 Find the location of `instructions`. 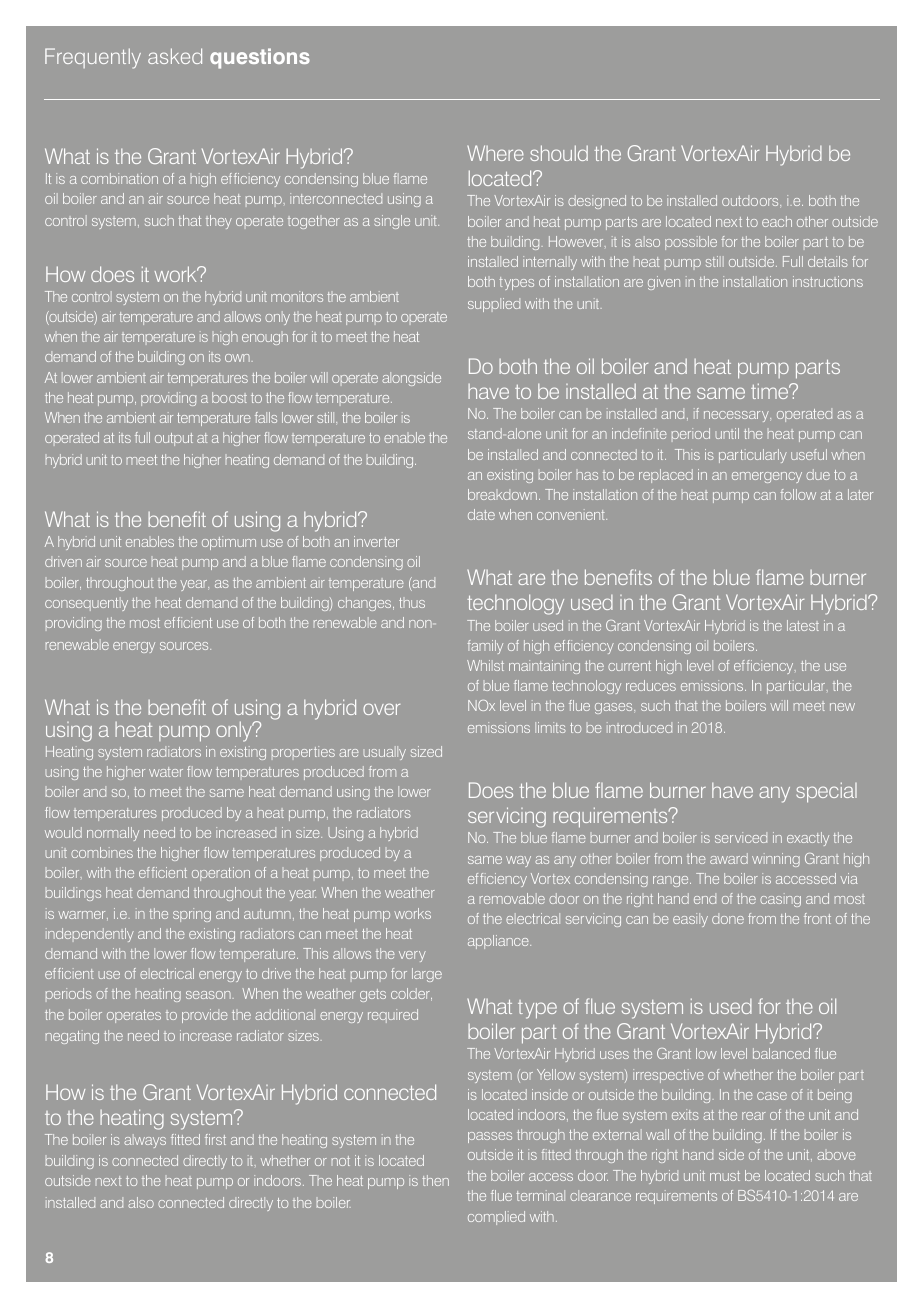

instructions is located at coordinates (828, 281).
